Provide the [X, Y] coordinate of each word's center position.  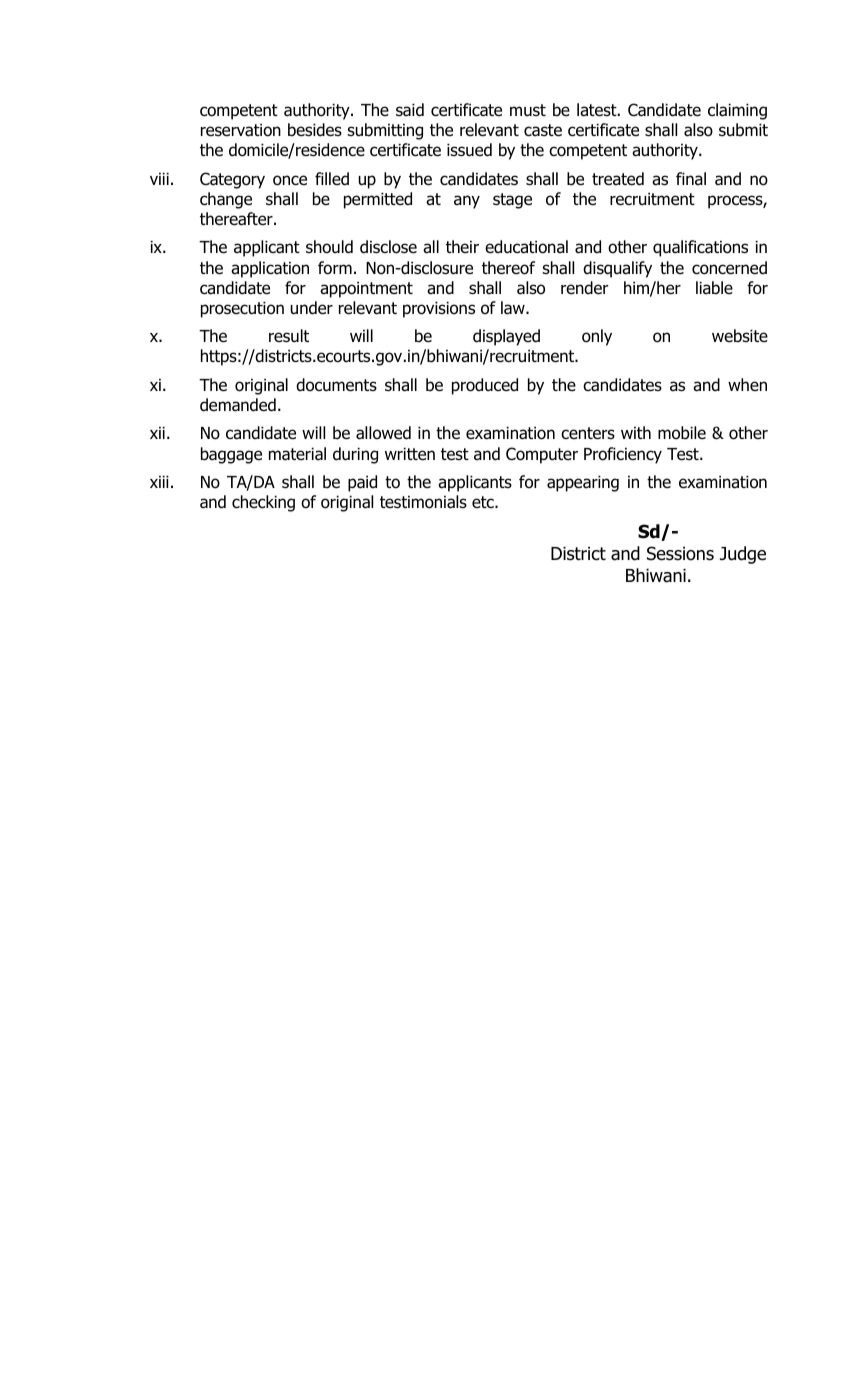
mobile [682, 433]
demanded [238, 405]
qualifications [700, 248]
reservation [241, 130]
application [270, 269]
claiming [737, 111]
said [410, 110]
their [462, 247]
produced [485, 386]
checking [263, 503]
